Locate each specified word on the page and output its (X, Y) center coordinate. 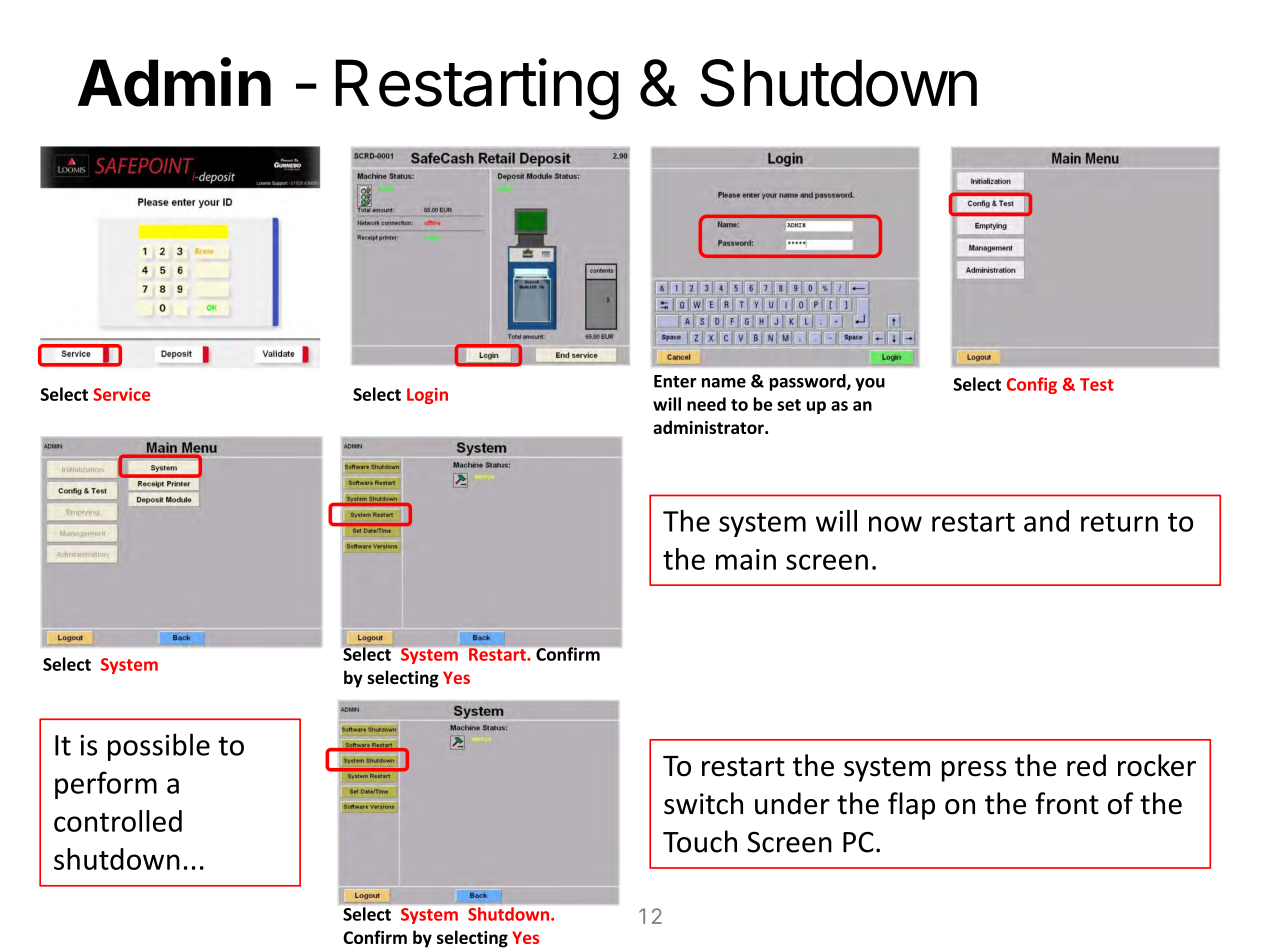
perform (106, 785)
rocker (1157, 765)
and (1046, 521)
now (895, 524)
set (789, 405)
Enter (675, 381)
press (974, 771)
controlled (118, 821)
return (1119, 522)
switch (703, 803)
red (1086, 765)
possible (159, 747)
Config (1032, 385)
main (746, 559)
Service (121, 394)
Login (427, 396)
